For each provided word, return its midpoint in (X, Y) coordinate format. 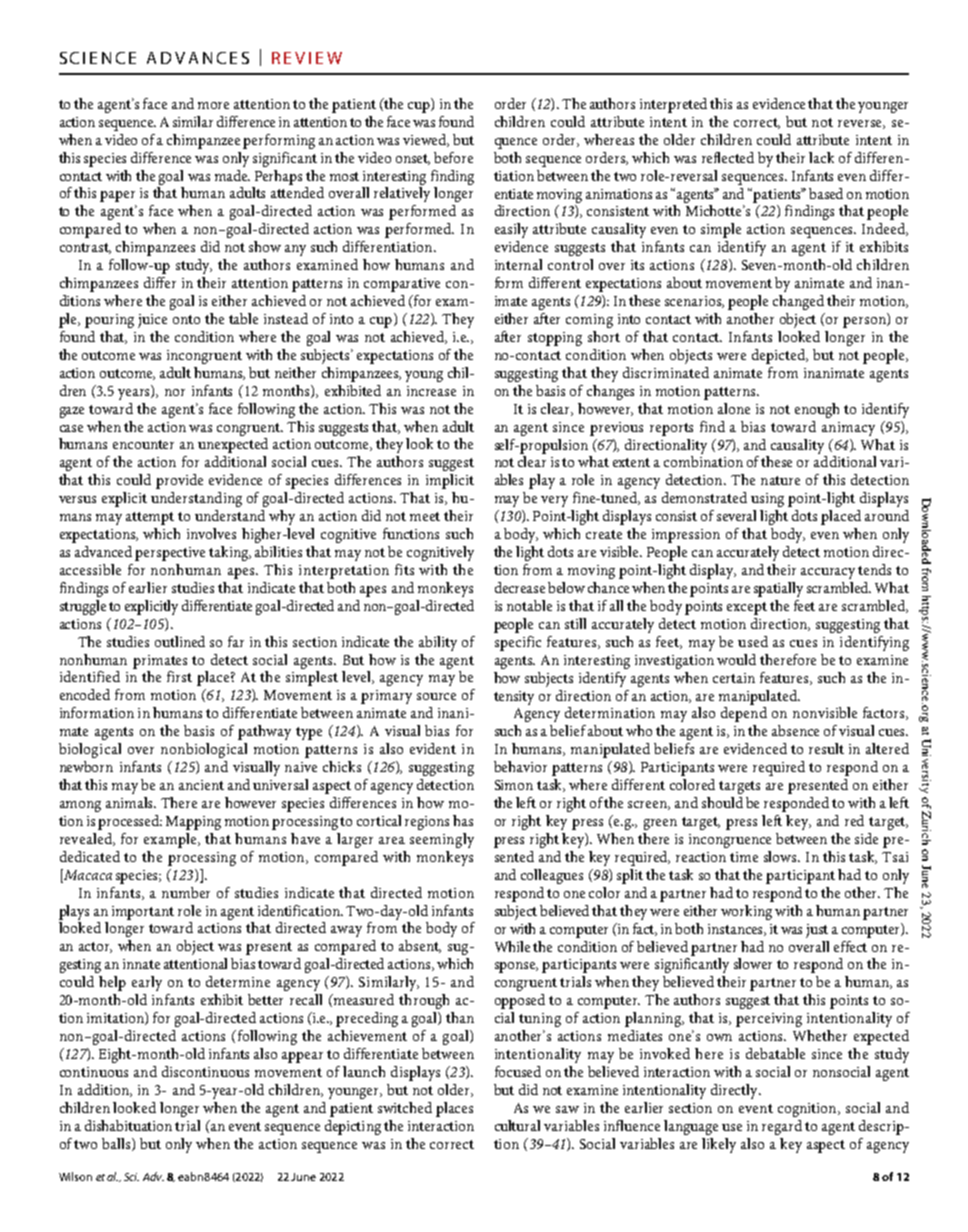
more (213, 105)
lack (821, 157)
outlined (180, 641)
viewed (426, 140)
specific (518, 643)
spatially (778, 589)
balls (117, 1144)
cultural (517, 1125)
